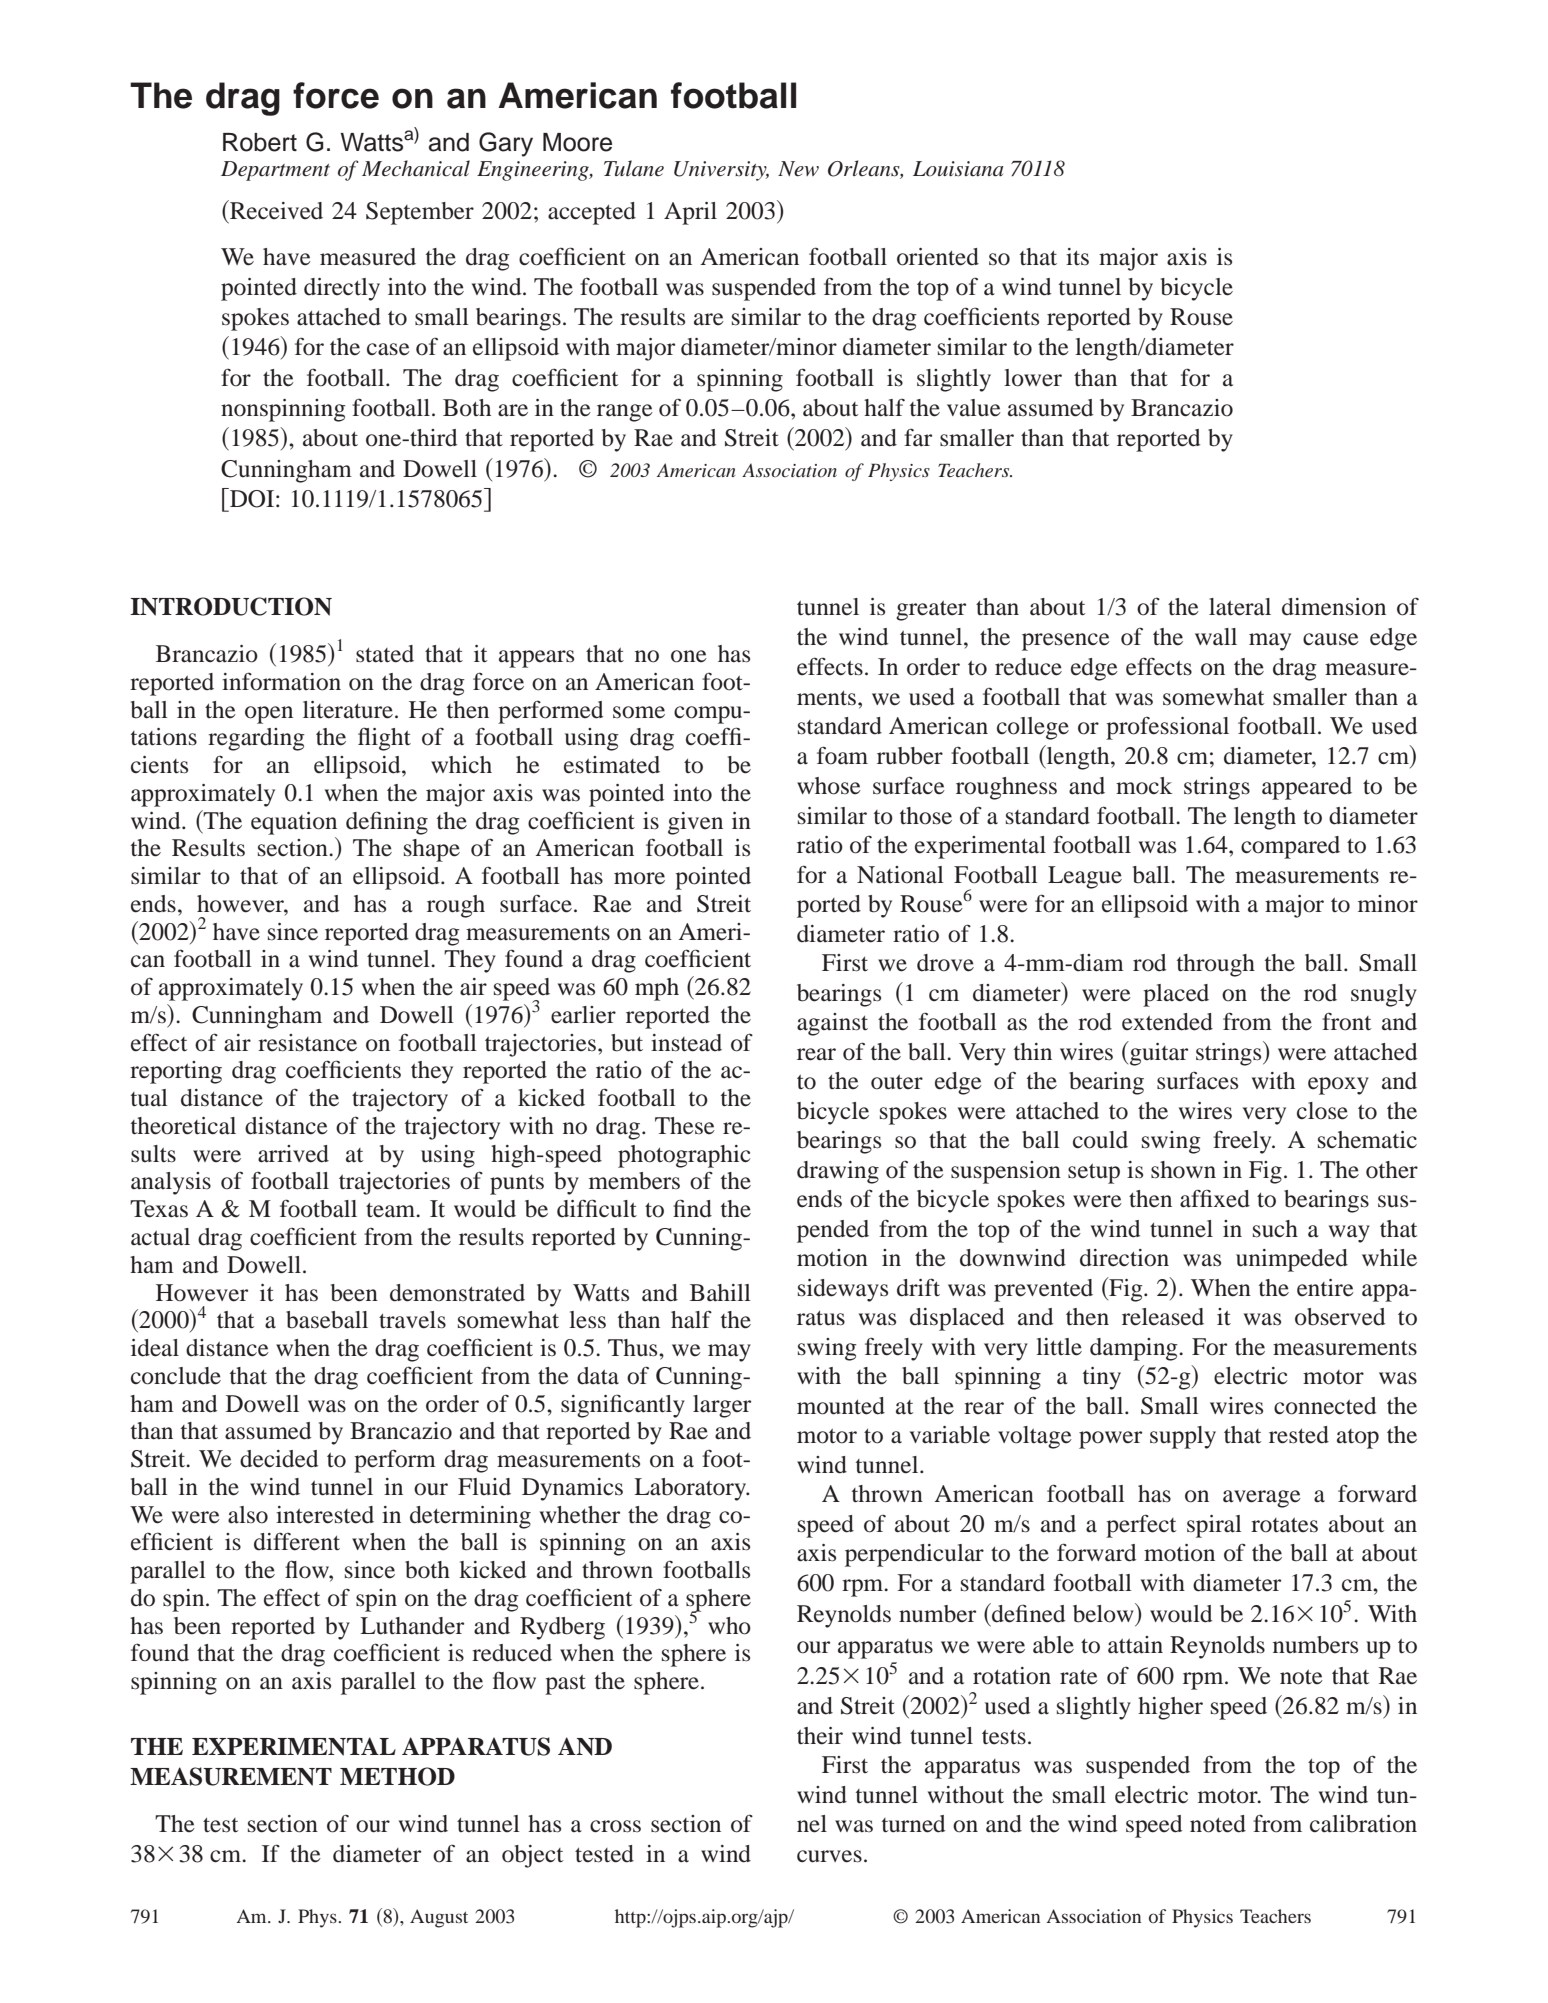 The width and height of the screenshot is (1548, 2003). Describe the element at coordinates (439, 1918) in the screenshot. I see `August` at that location.
